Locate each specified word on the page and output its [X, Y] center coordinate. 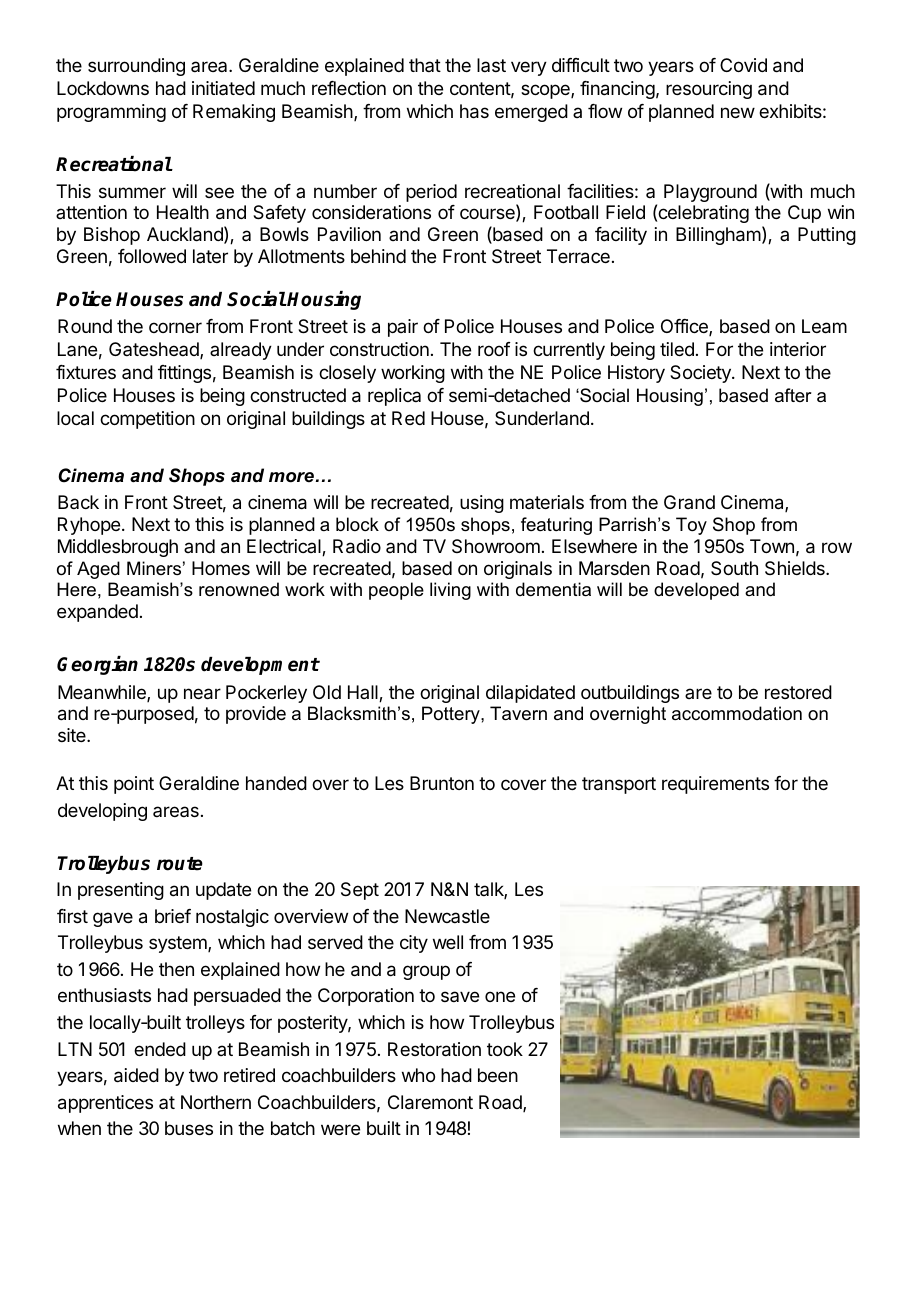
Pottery [452, 715]
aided [136, 1075]
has [474, 111]
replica [394, 397]
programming [111, 113]
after [793, 395]
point [134, 785]
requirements [715, 785]
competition [147, 420]
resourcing [709, 90]
